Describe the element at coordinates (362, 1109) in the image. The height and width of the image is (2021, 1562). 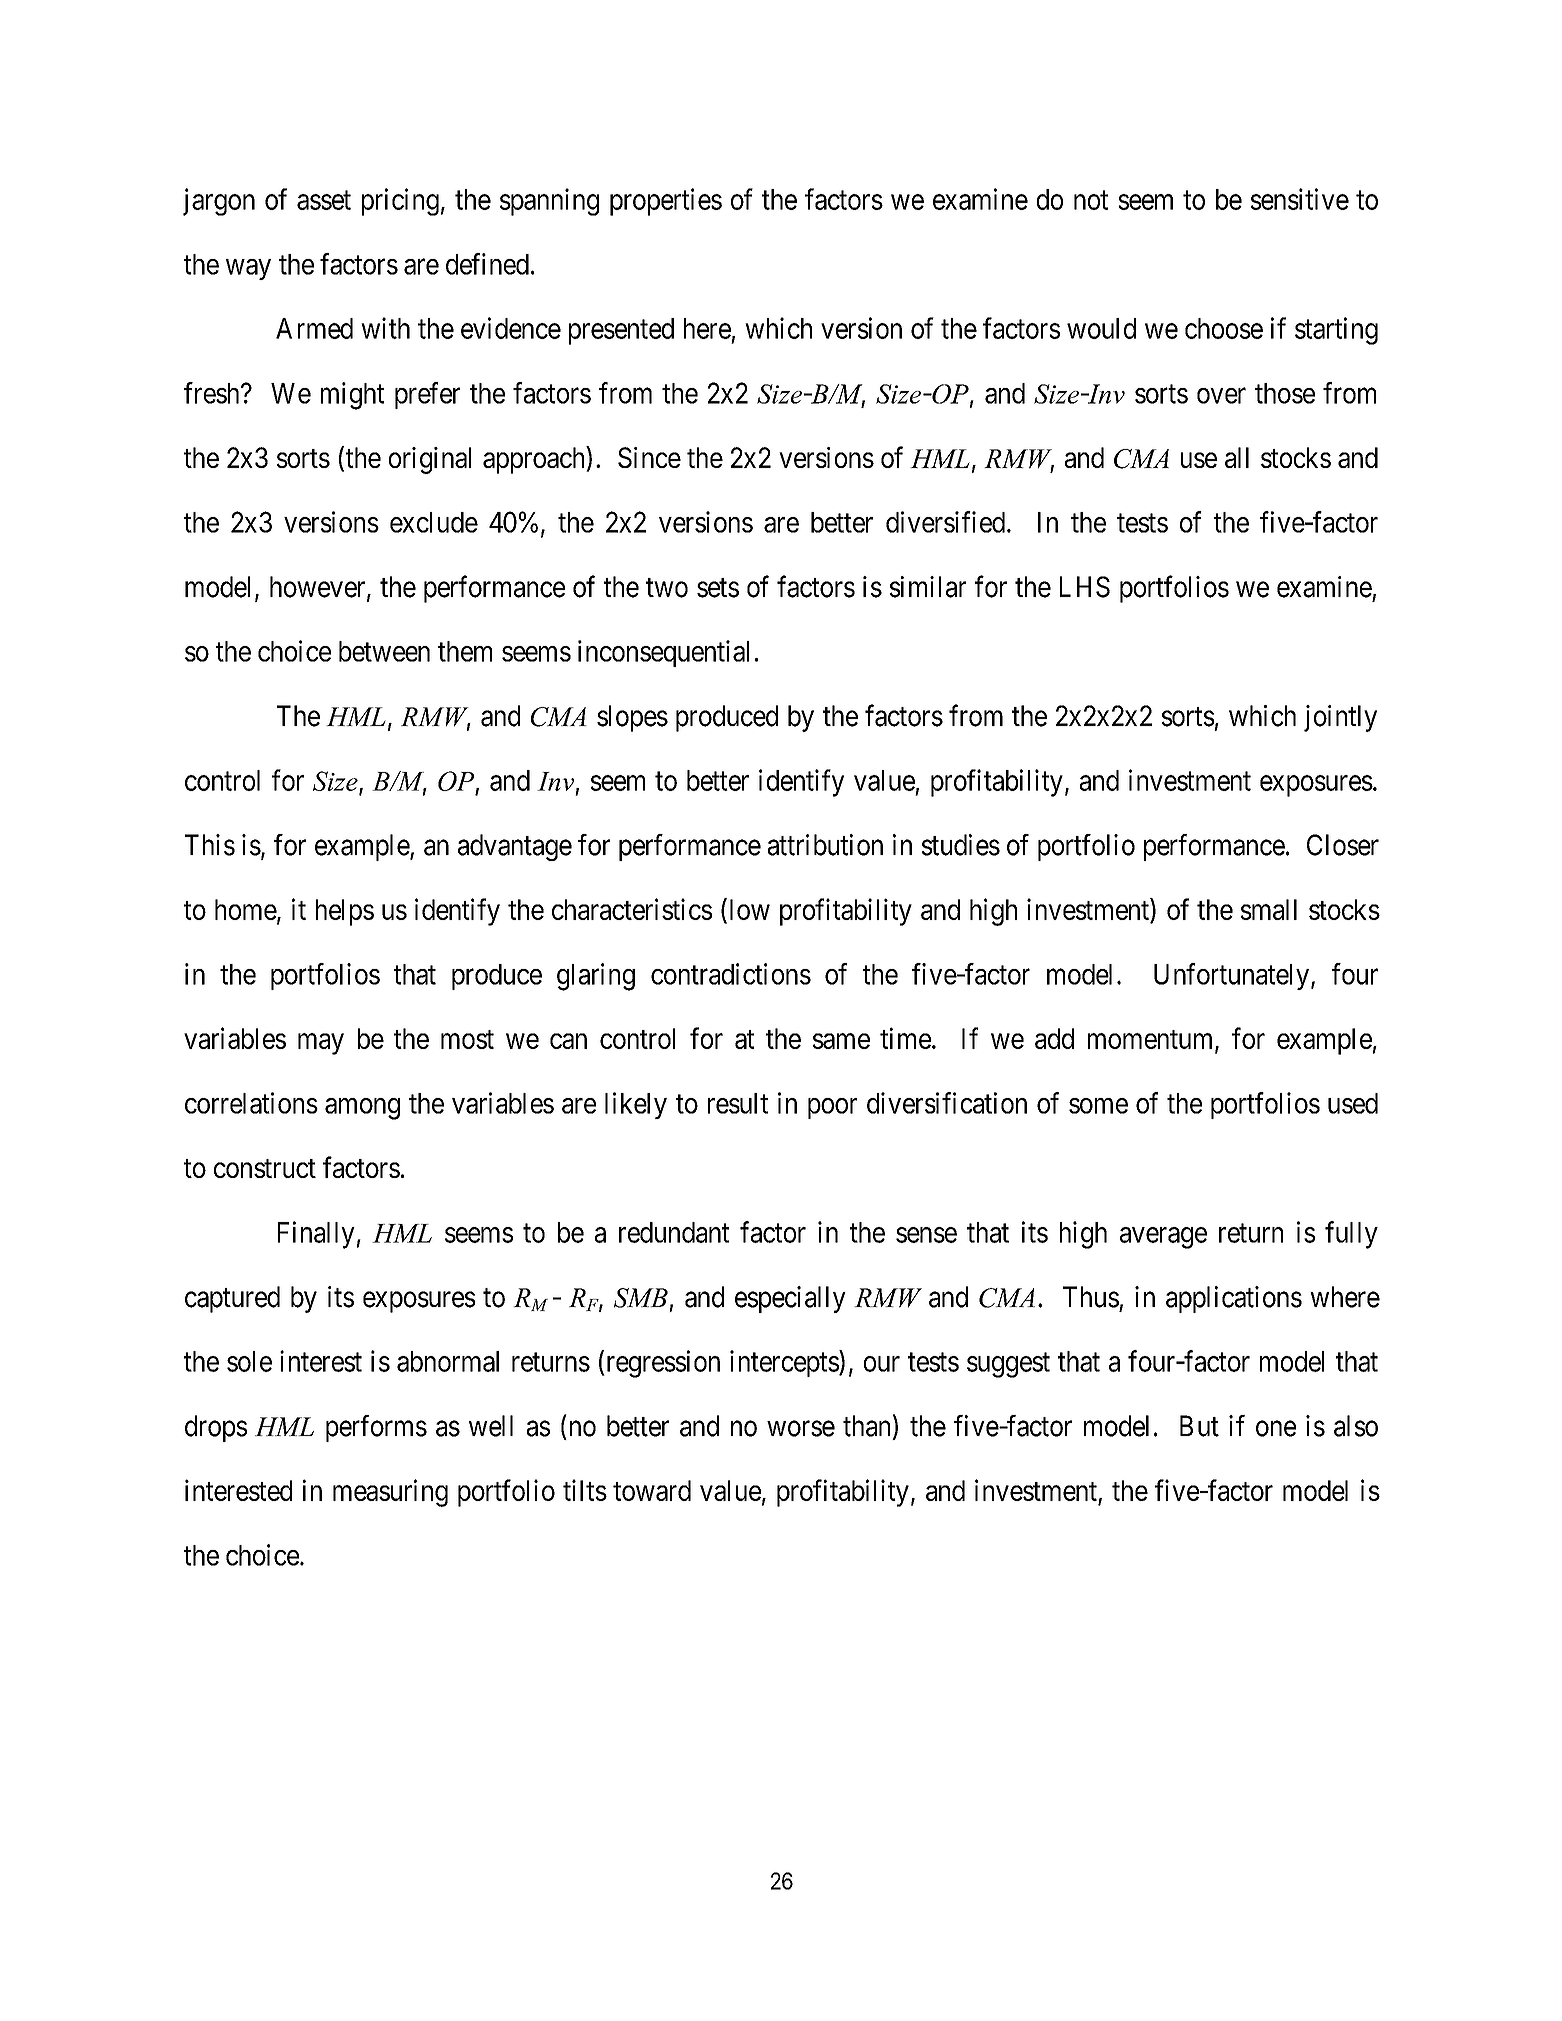
I see `among` at that location.
